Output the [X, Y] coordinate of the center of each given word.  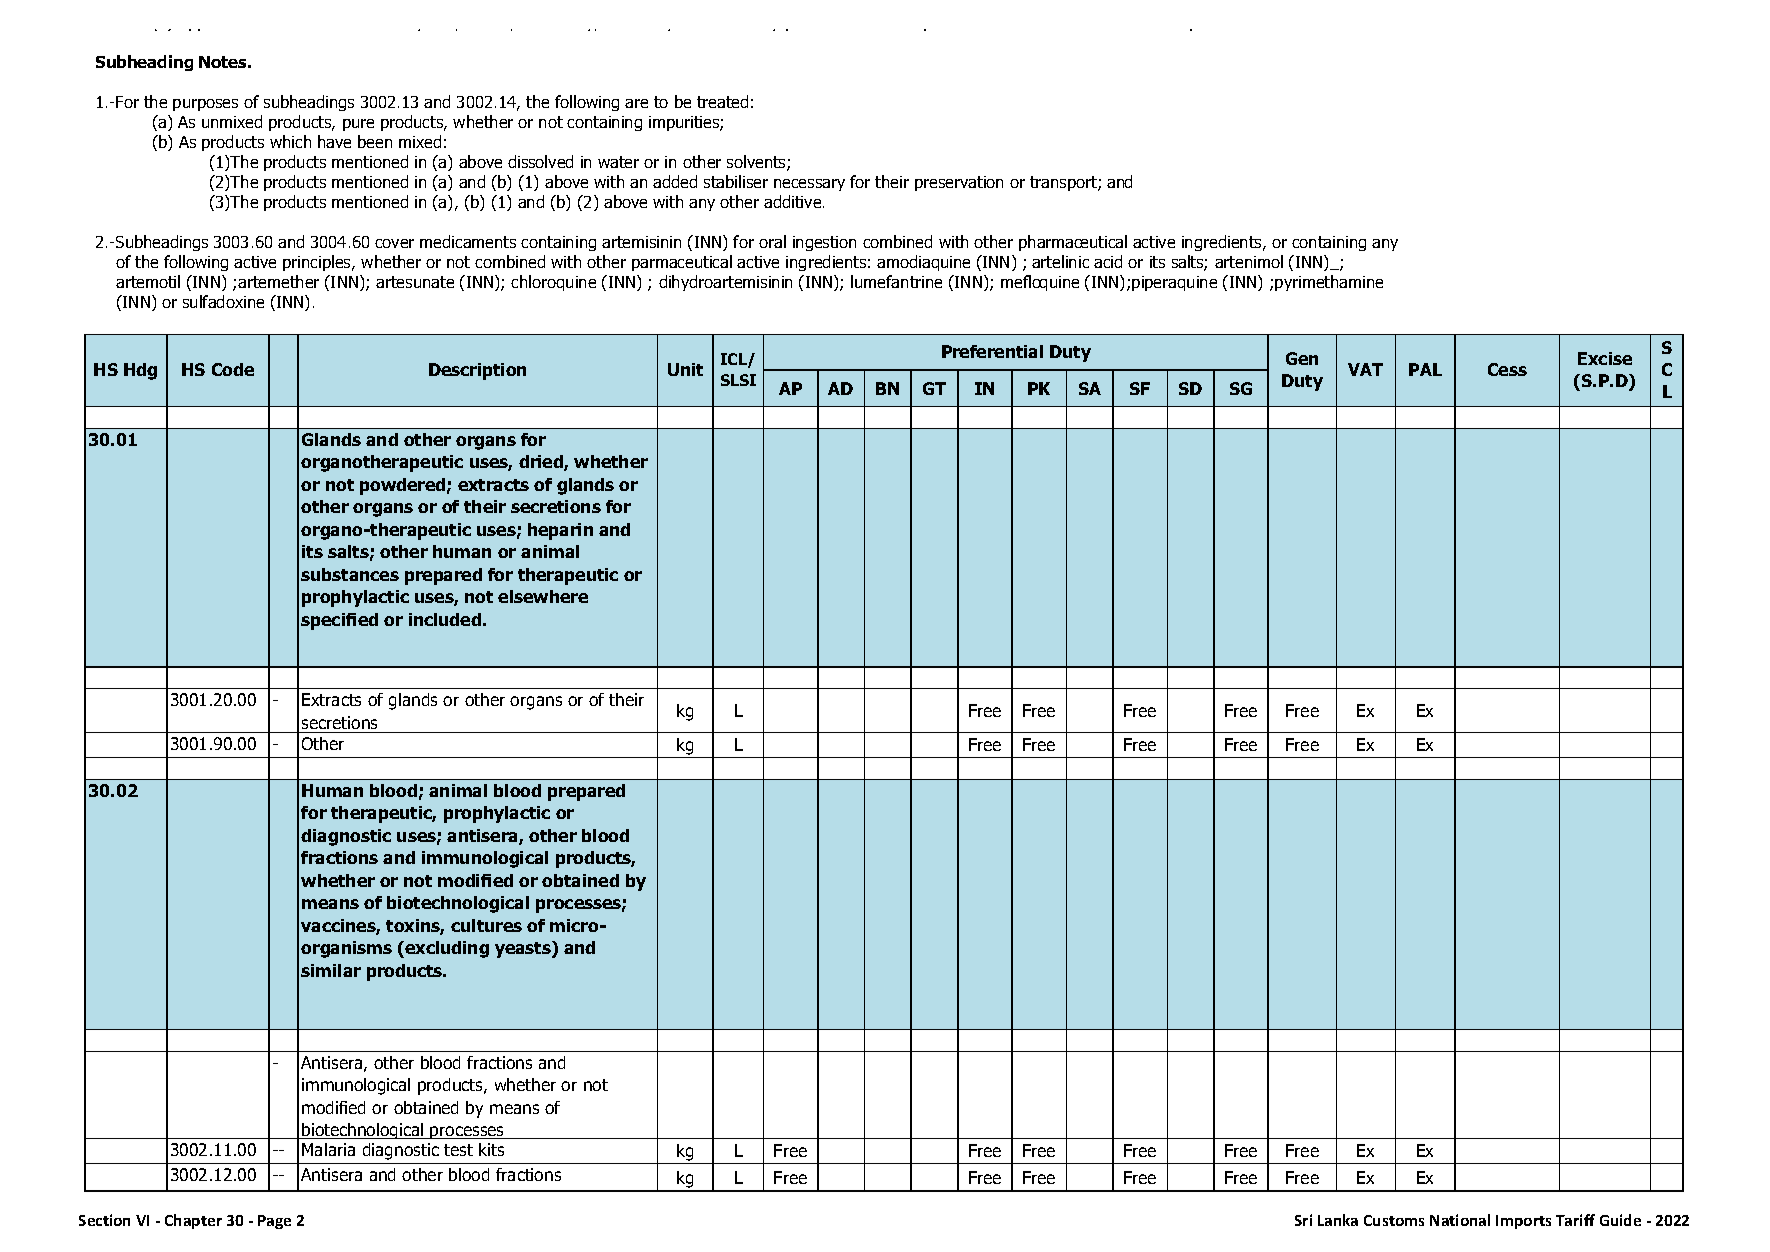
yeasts [524, 949]
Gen [1302, 358]
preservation [959, 183]
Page [274, 1222]
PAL [1425, 369]
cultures [486, 925]
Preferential [992, 351]
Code [233, 369]
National [1460, 1220]
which [290, 141]
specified [339, 621]
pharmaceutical [1073, 243]
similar [331, 970]
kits [491, 1149]
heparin [560, 531]
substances [350, 574]
